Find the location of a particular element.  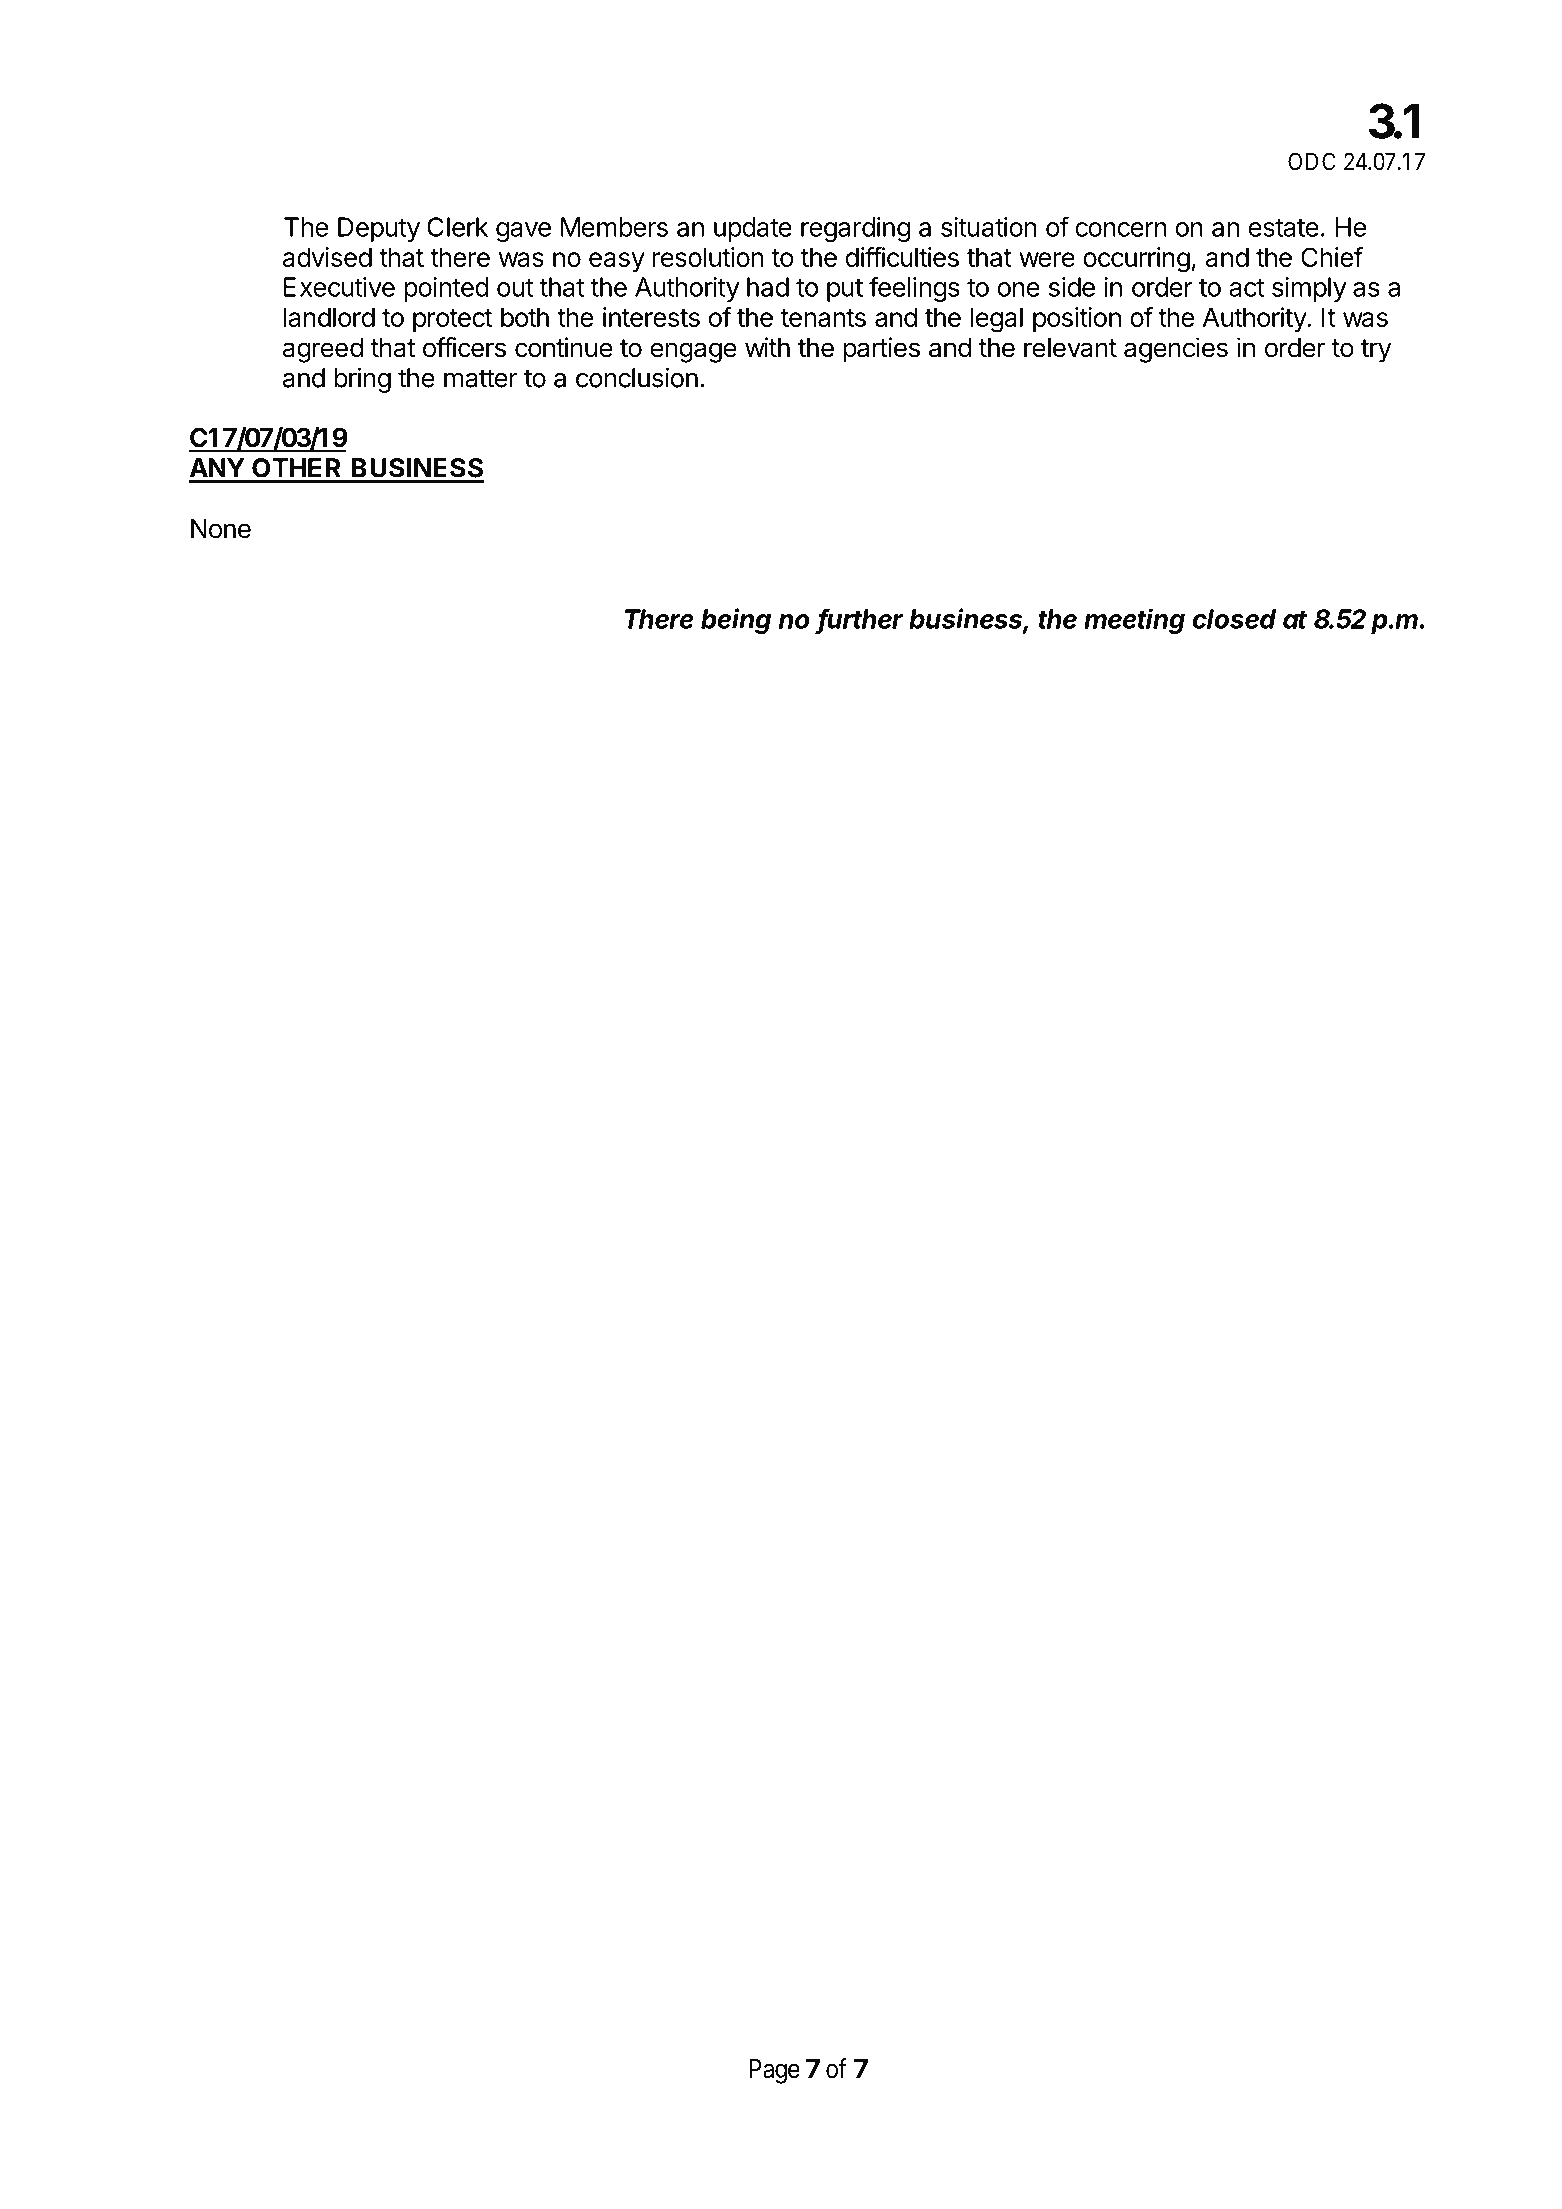

agencies is located at coordinates (1176, 350).
